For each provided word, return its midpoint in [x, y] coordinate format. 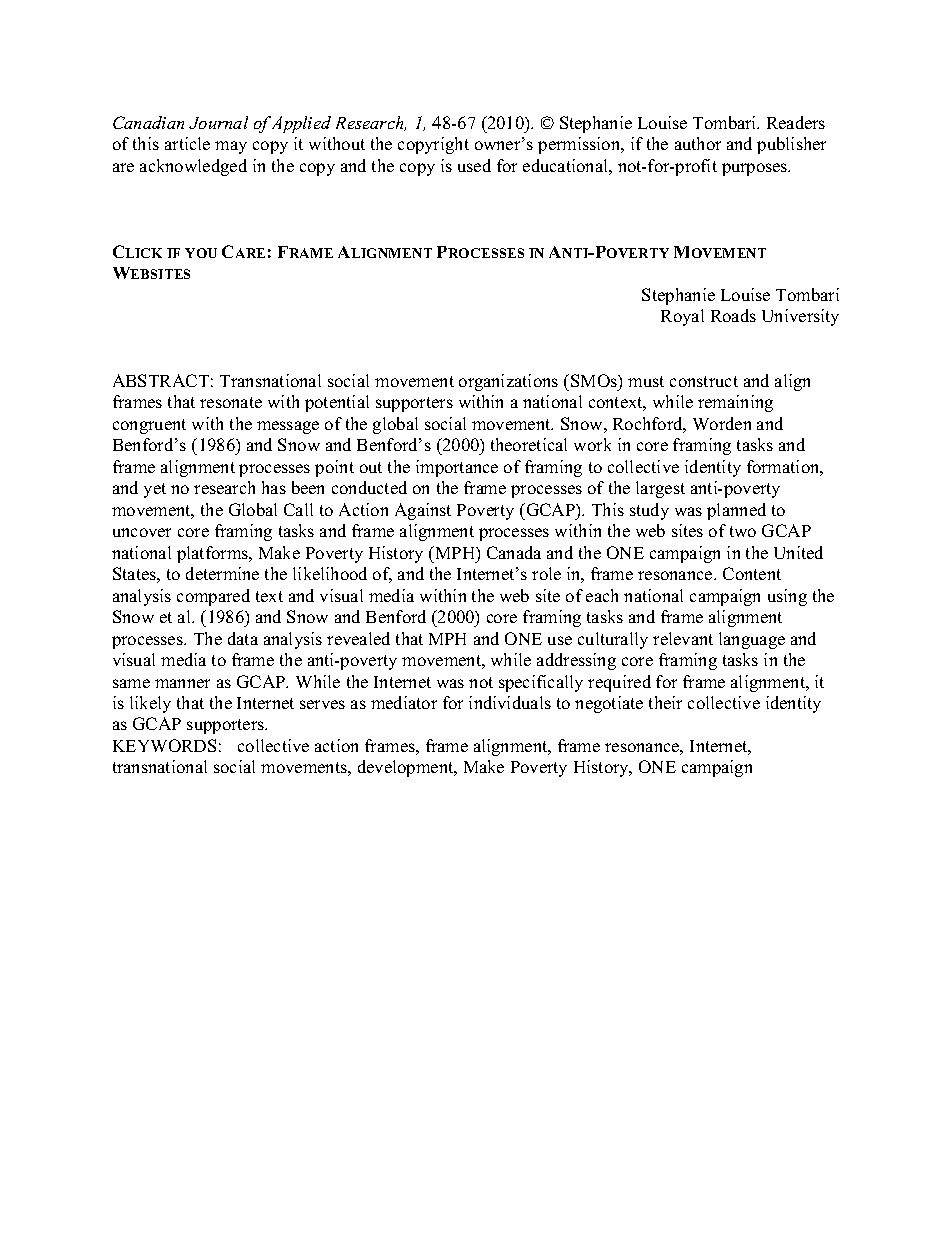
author [698, 143]
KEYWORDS [164, 745]
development [407, 768]
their [665, 702]
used [474, 165]
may [231, 147]
